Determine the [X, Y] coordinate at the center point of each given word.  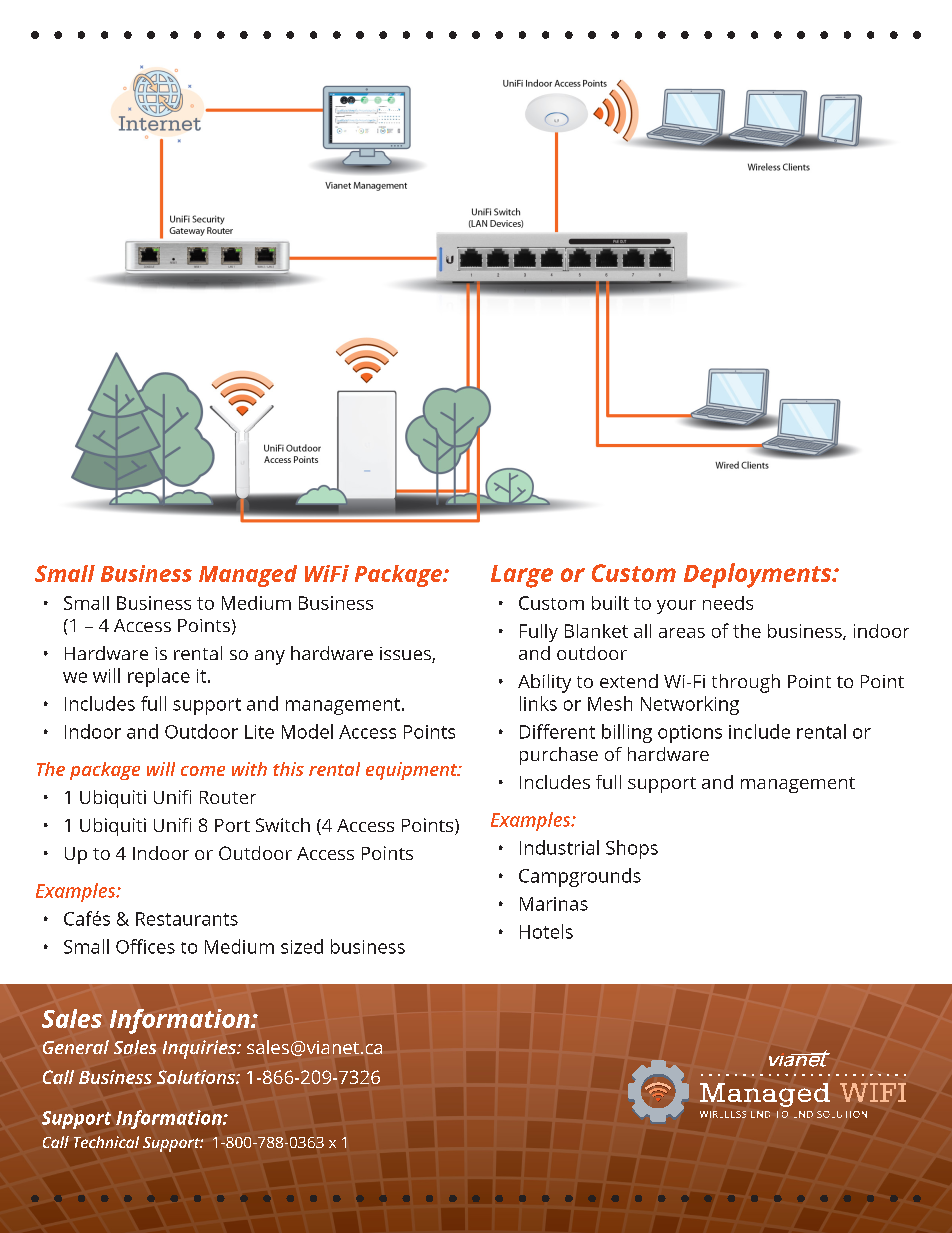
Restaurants [187, 919]
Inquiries [201, 1049]
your [676, 607]
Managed [248, 576]
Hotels [546, 931]
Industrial [559, 847]
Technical [106, 1142]
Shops [632, 849]
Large [522, 576]
